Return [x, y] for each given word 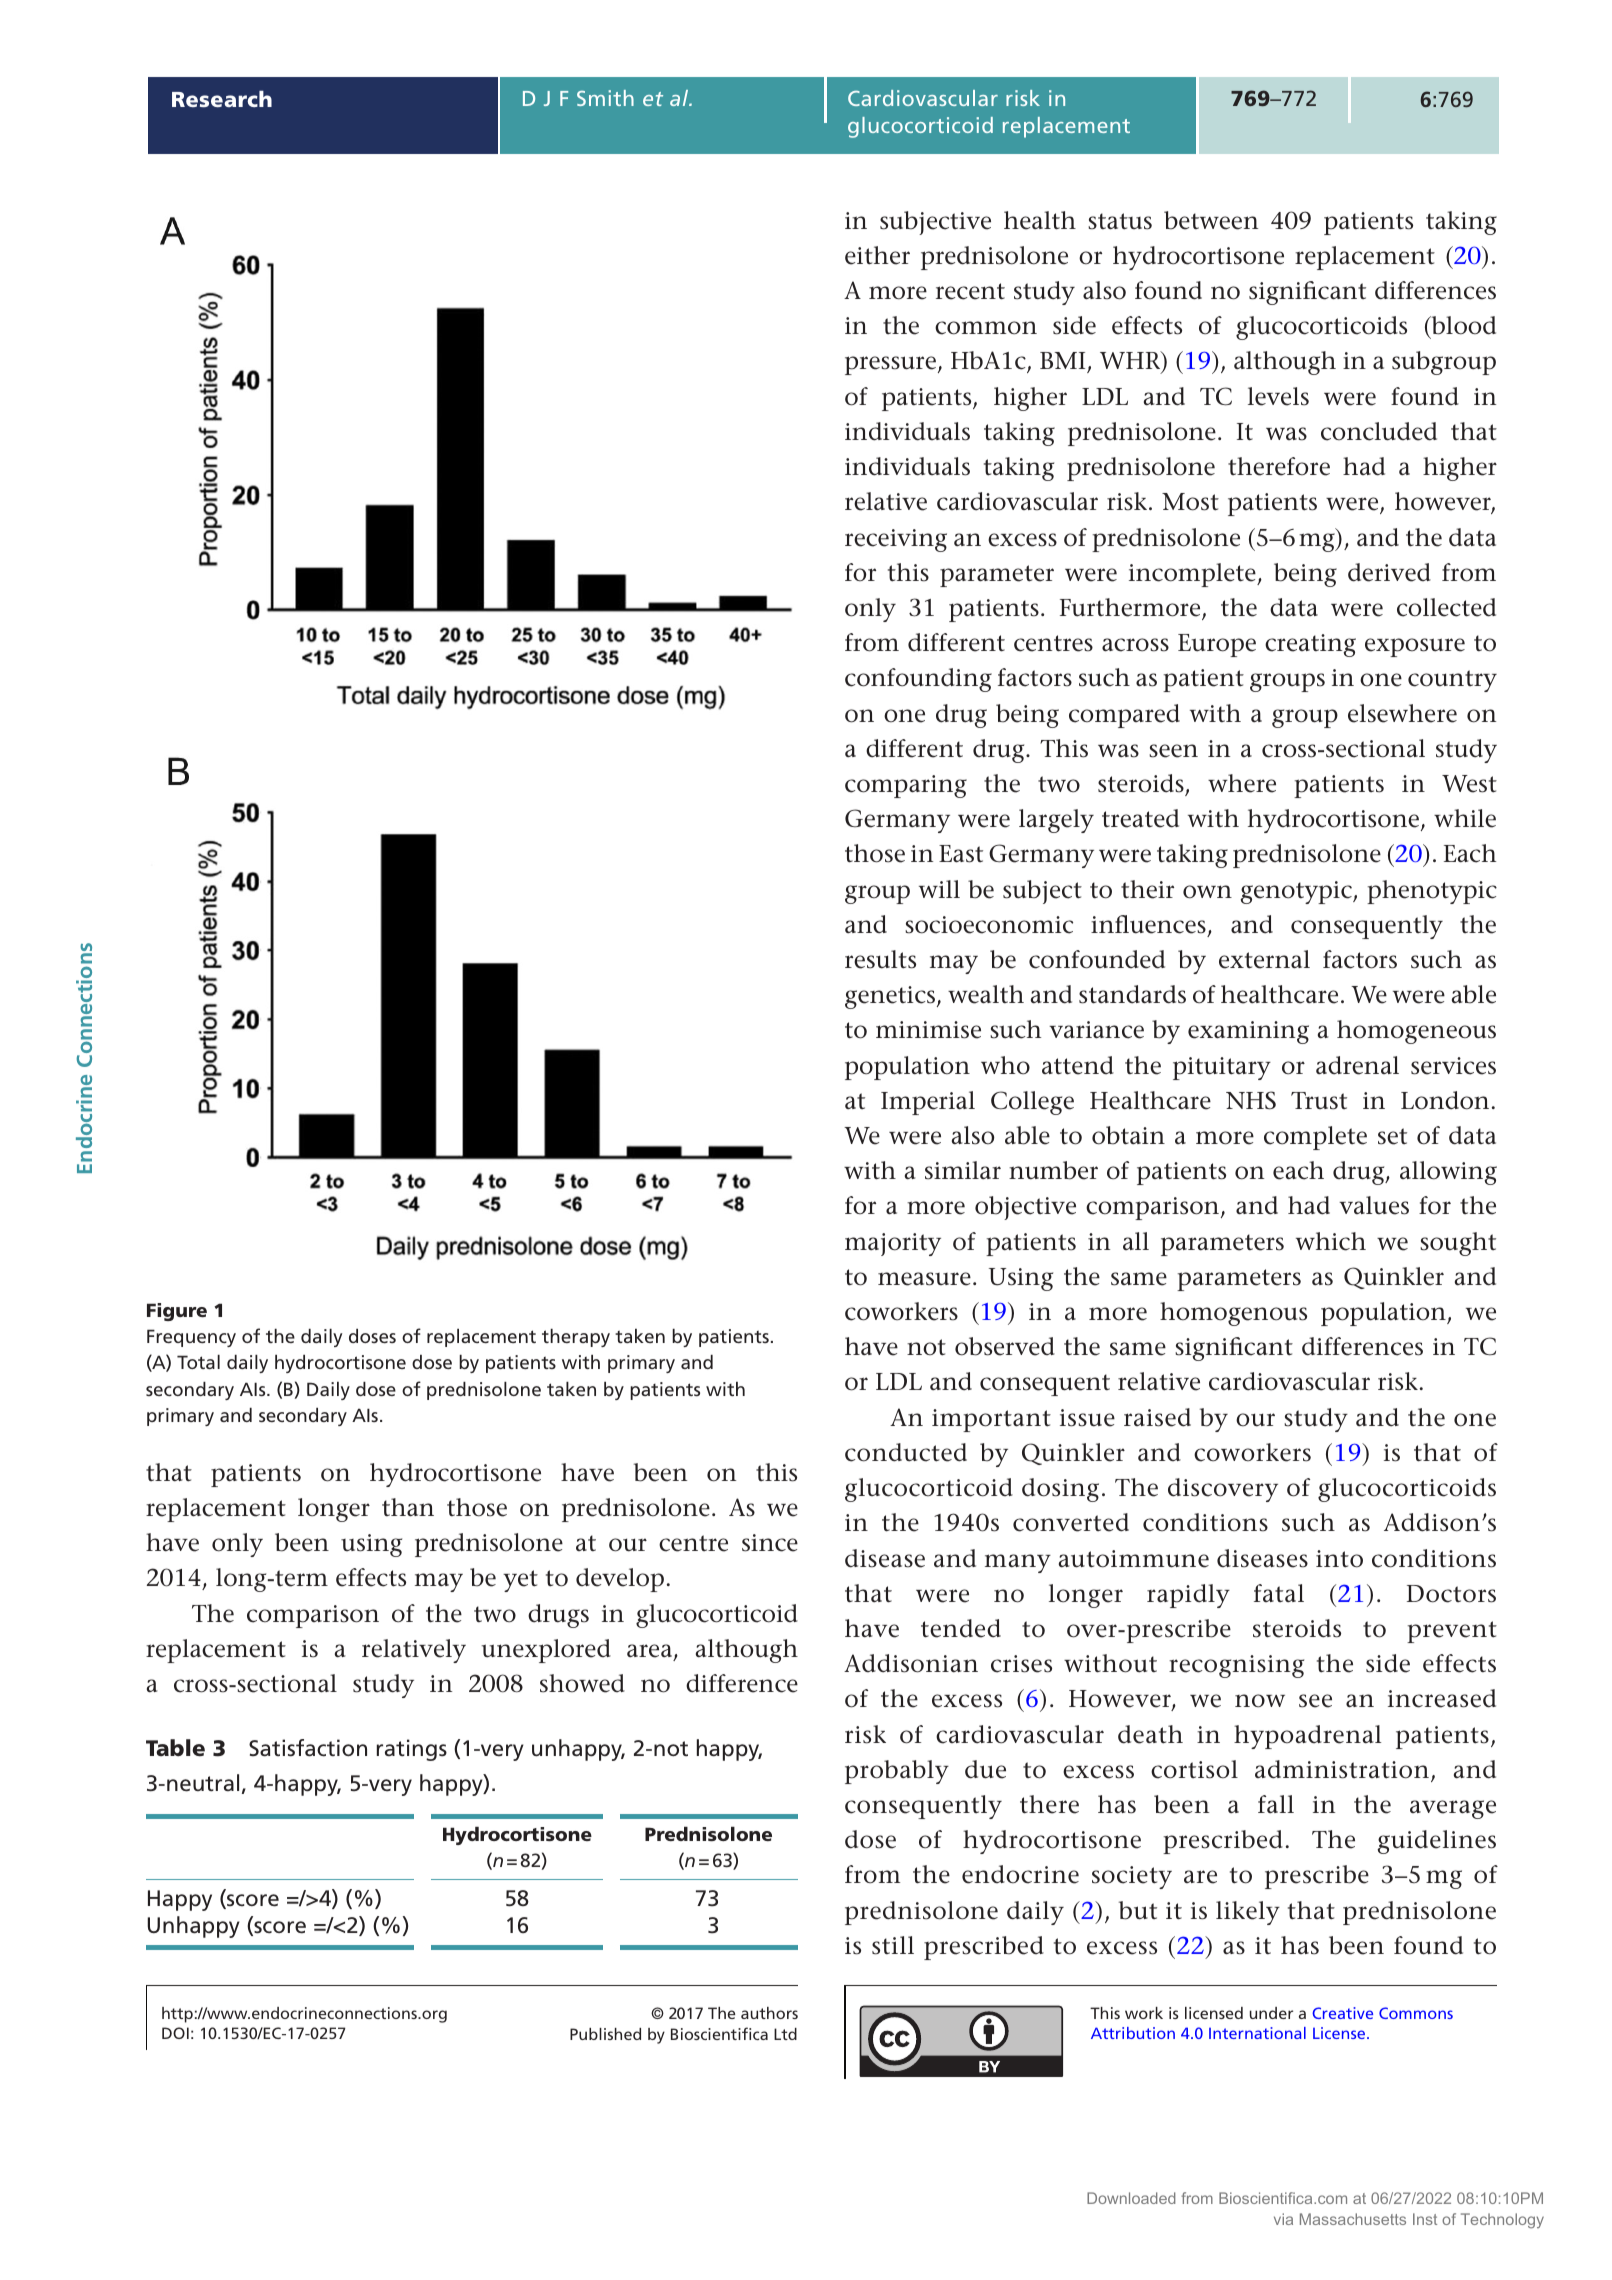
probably [897, 1772]
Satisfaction [308, 1748]
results [880, 959]
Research [222, 99]
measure [924, 1279]
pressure [890, 365]
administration [1342, 1769]
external [1264, 959]
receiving [896, 540]
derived [1389, 572]
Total [198, 1362]
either [877, 255]
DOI [175, 2033]
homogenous [1233, 1314]
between [1211, 220]
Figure [177, 1312]
